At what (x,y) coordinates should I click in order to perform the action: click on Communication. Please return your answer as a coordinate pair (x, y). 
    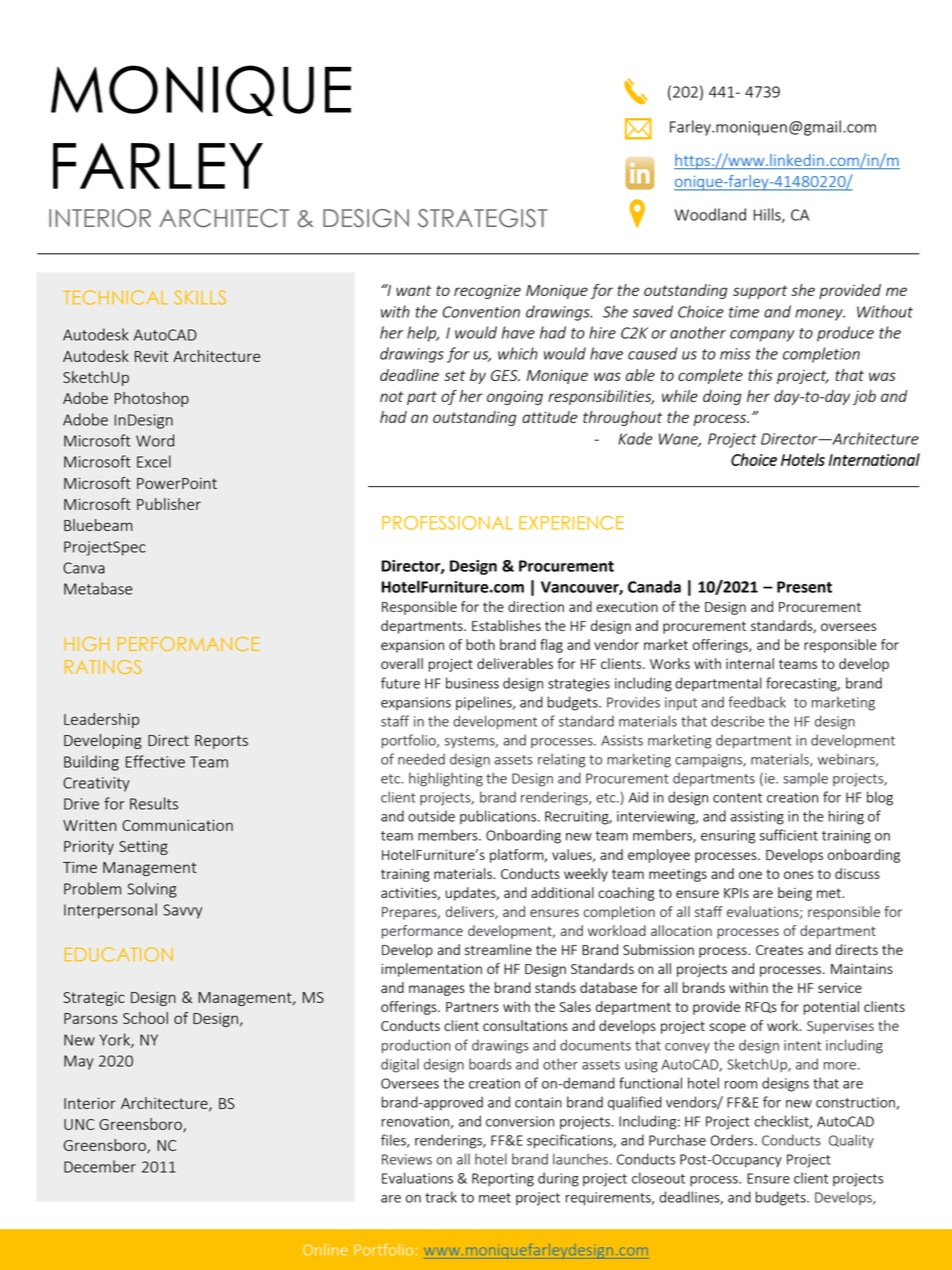
    Looking at the image, I should click on (177, 825).
